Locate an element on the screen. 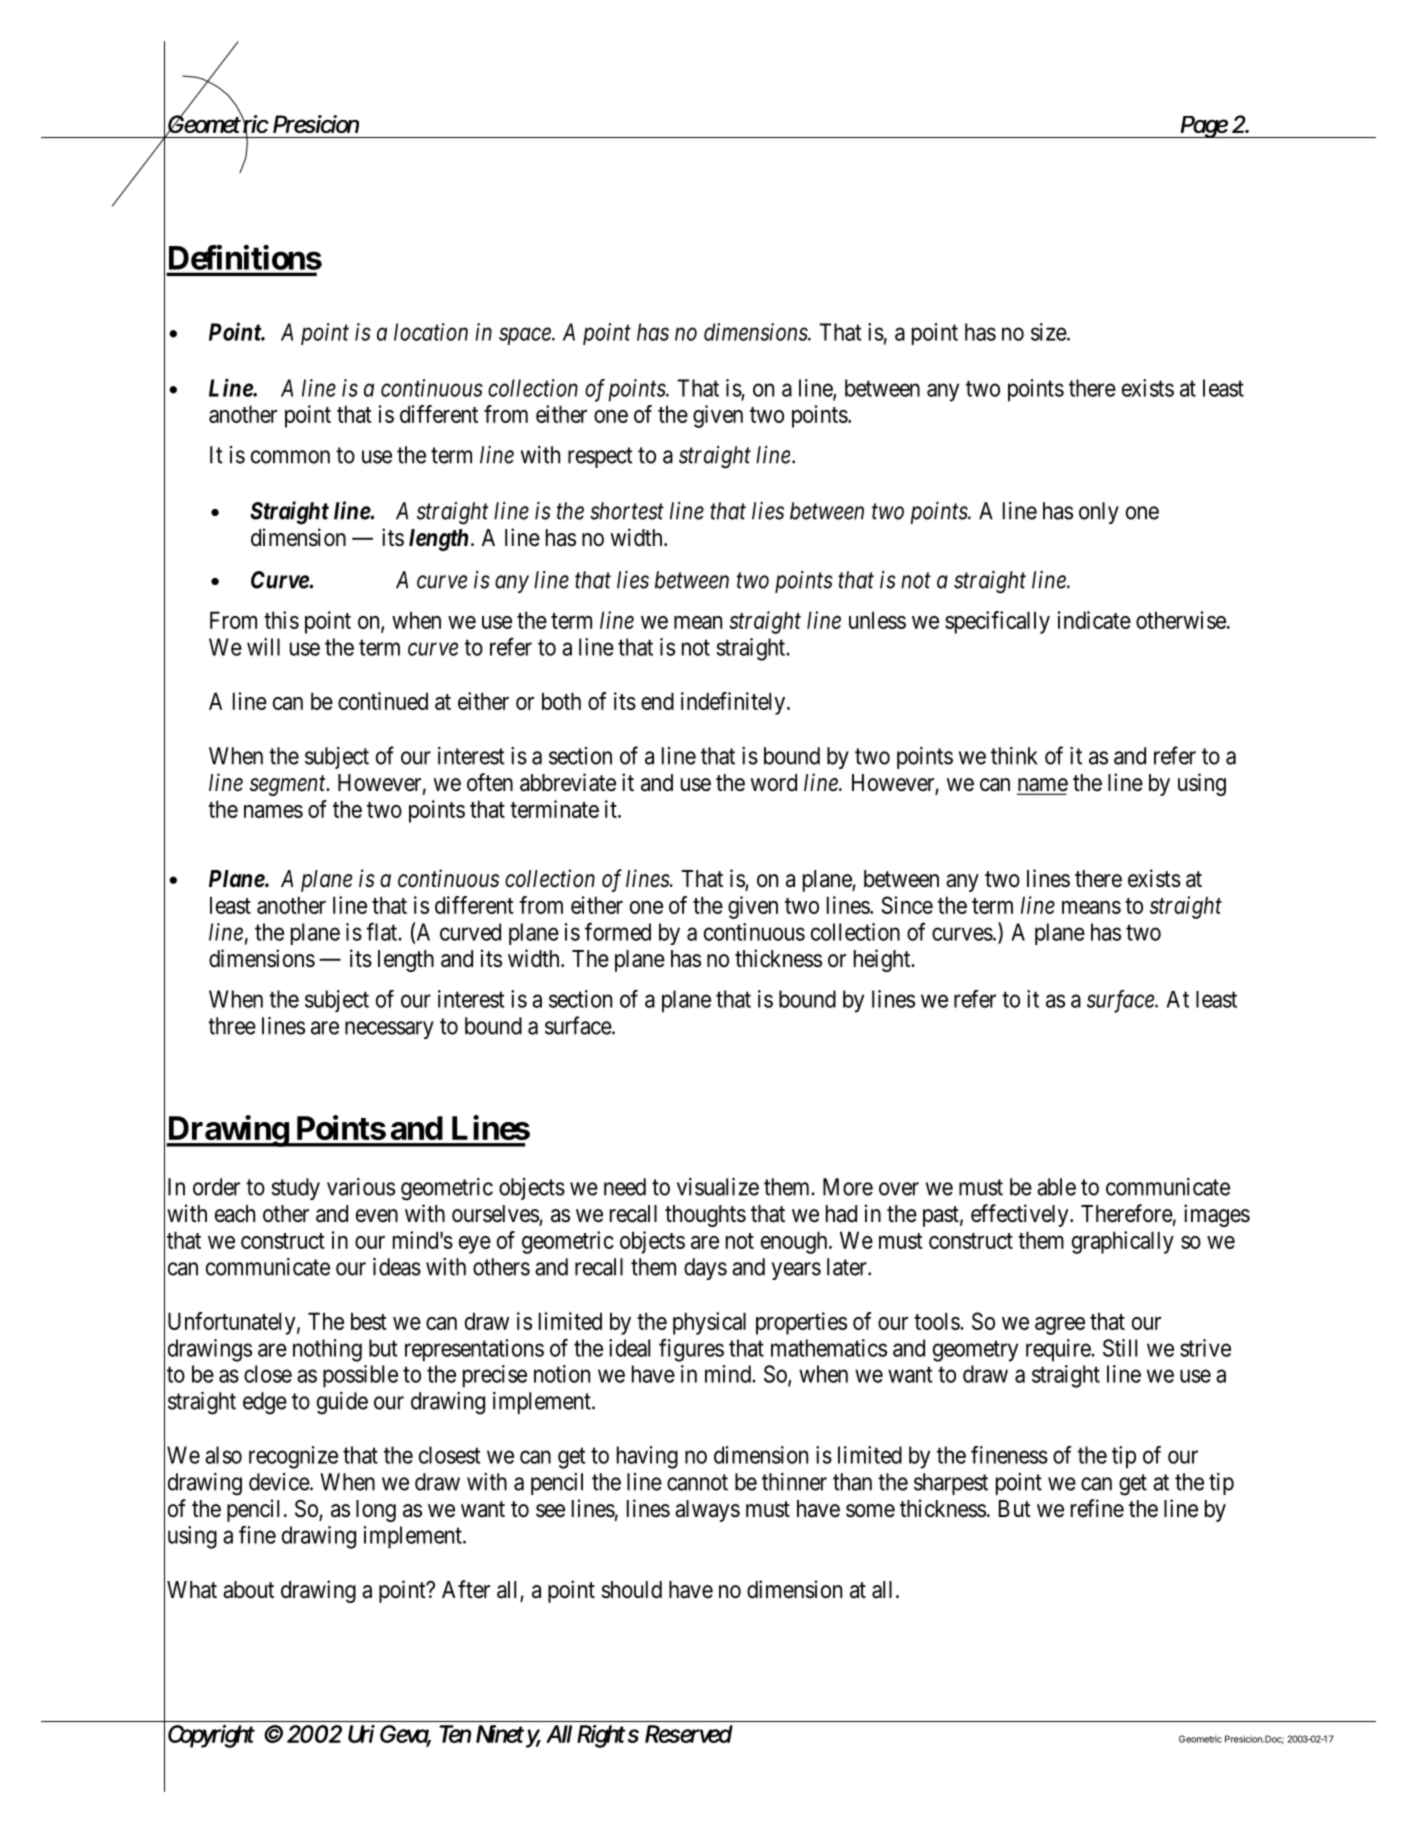 The width and height of the screenshot is (1417, 1833). Uri is located at coordinates (361, 1734).
